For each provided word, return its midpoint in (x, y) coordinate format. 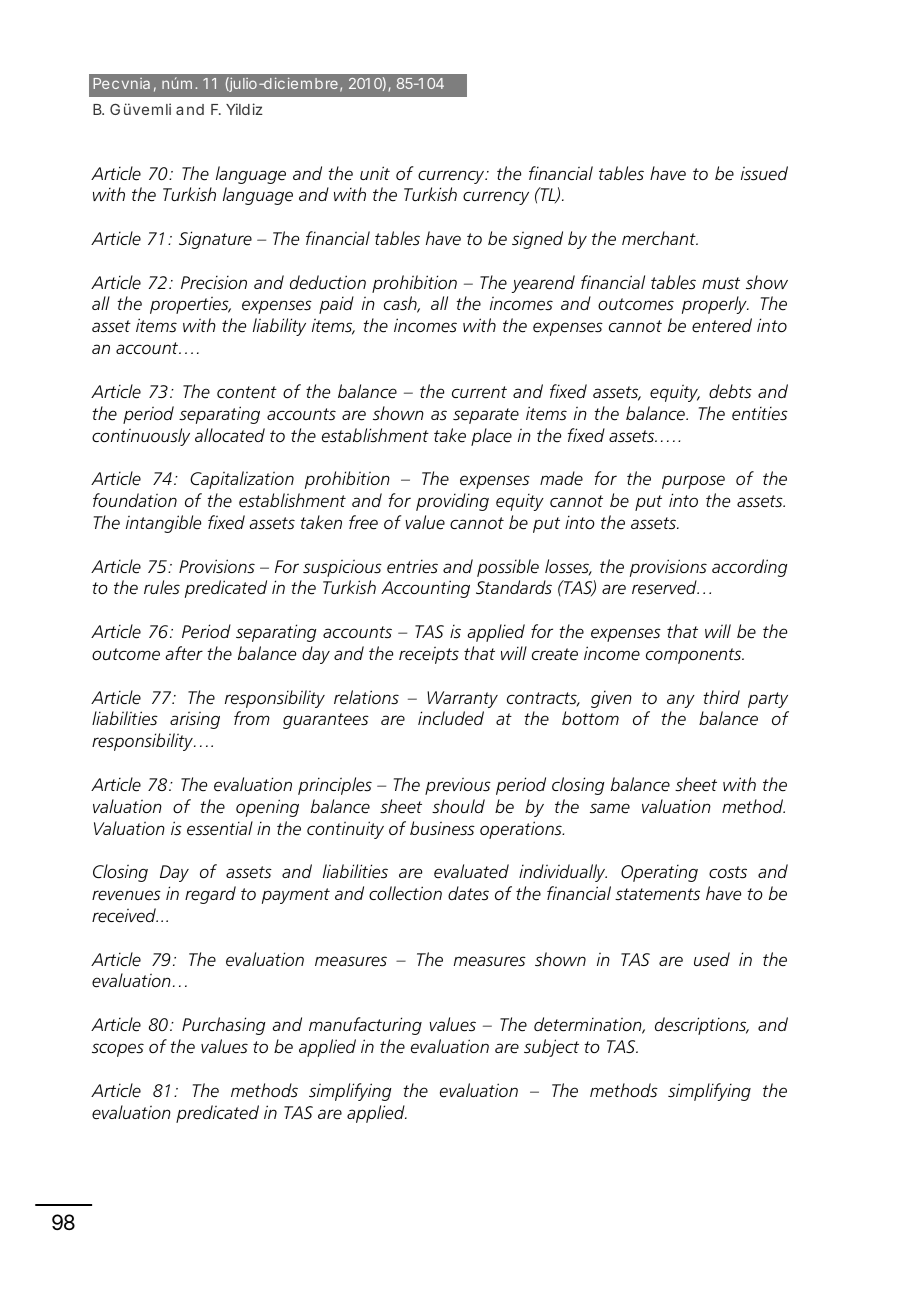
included (451, 718)
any (681, 701)
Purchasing (224, 1026)
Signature (215, 240)
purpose (693, 482)
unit (375, 173)
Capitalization (242, 480)
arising (195, 720)
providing (452, 502)
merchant (660, 238)
